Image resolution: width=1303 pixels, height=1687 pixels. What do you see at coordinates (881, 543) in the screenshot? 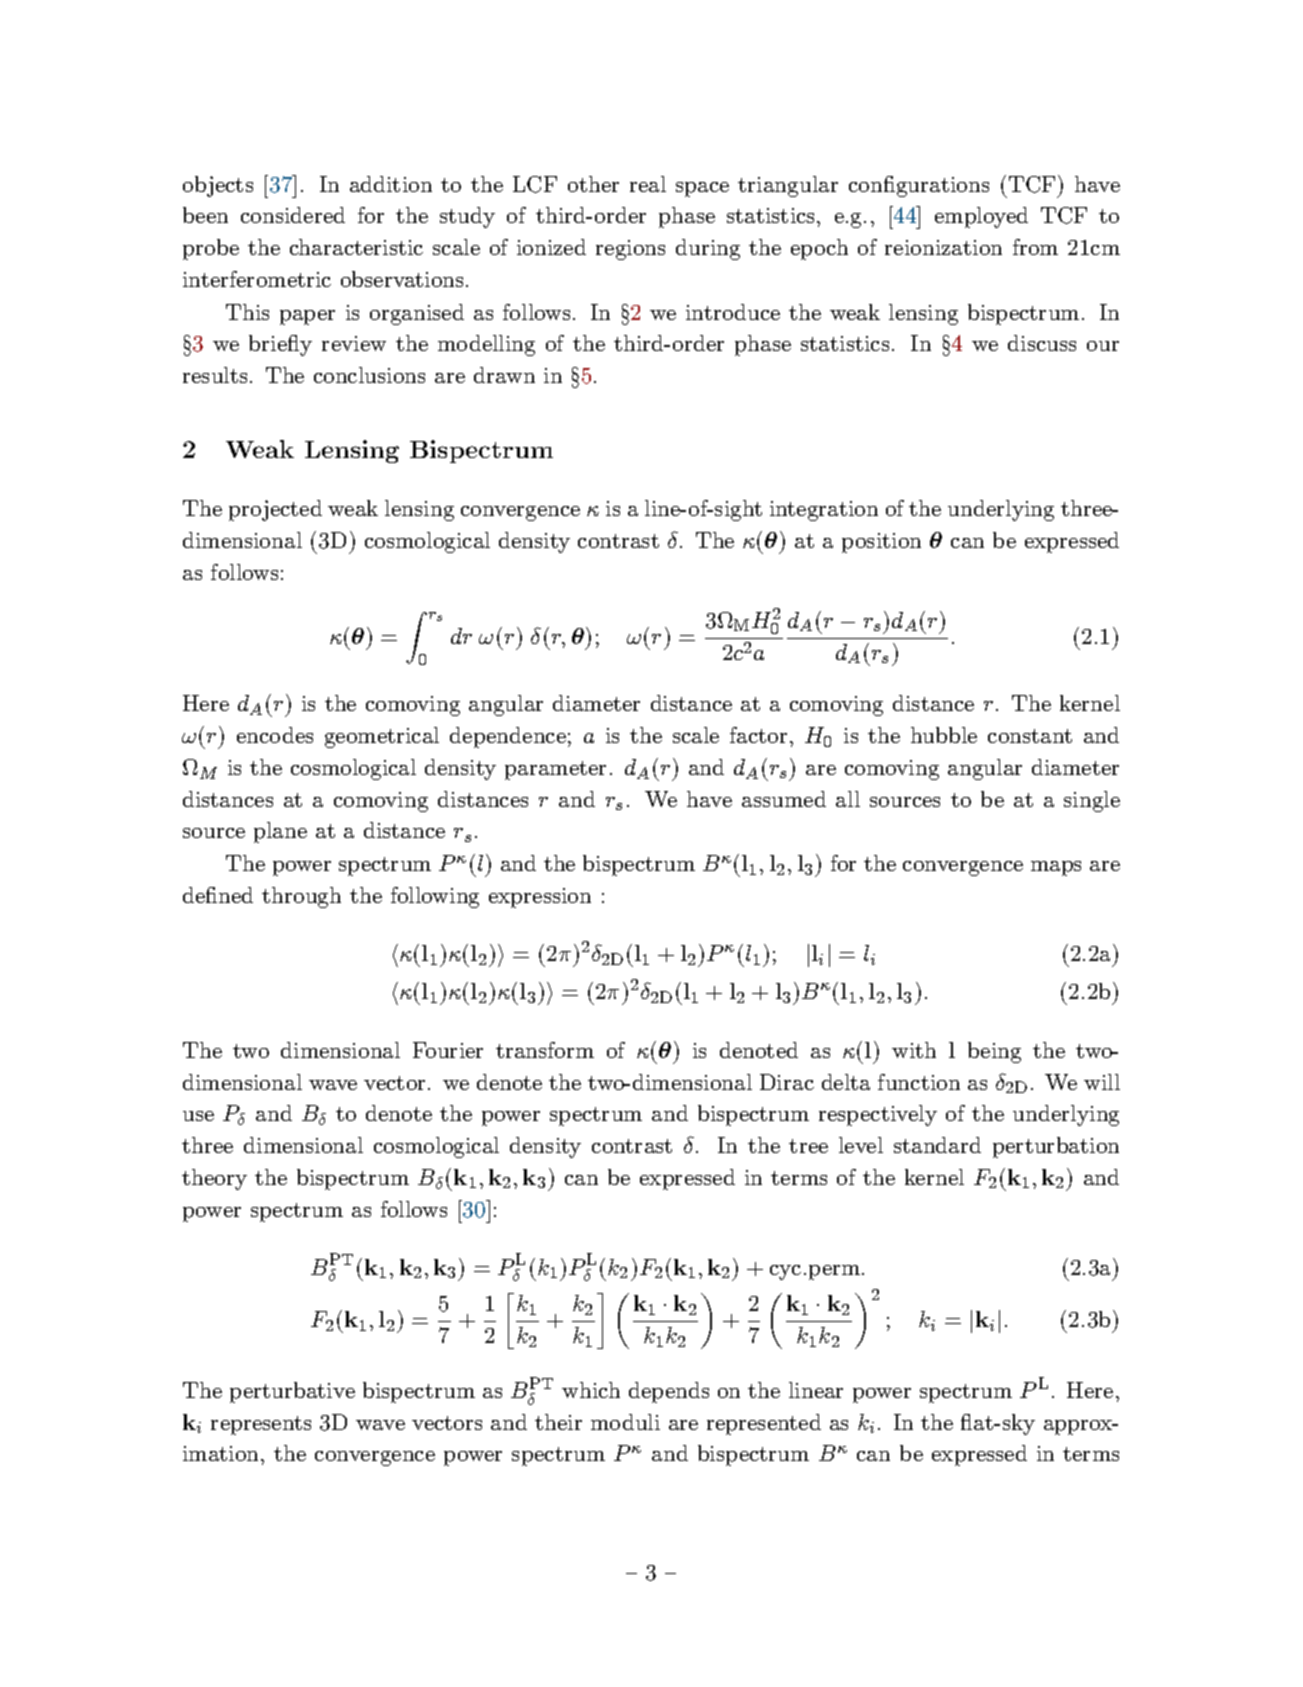
I see `position` at bounding box center [881, 543].
